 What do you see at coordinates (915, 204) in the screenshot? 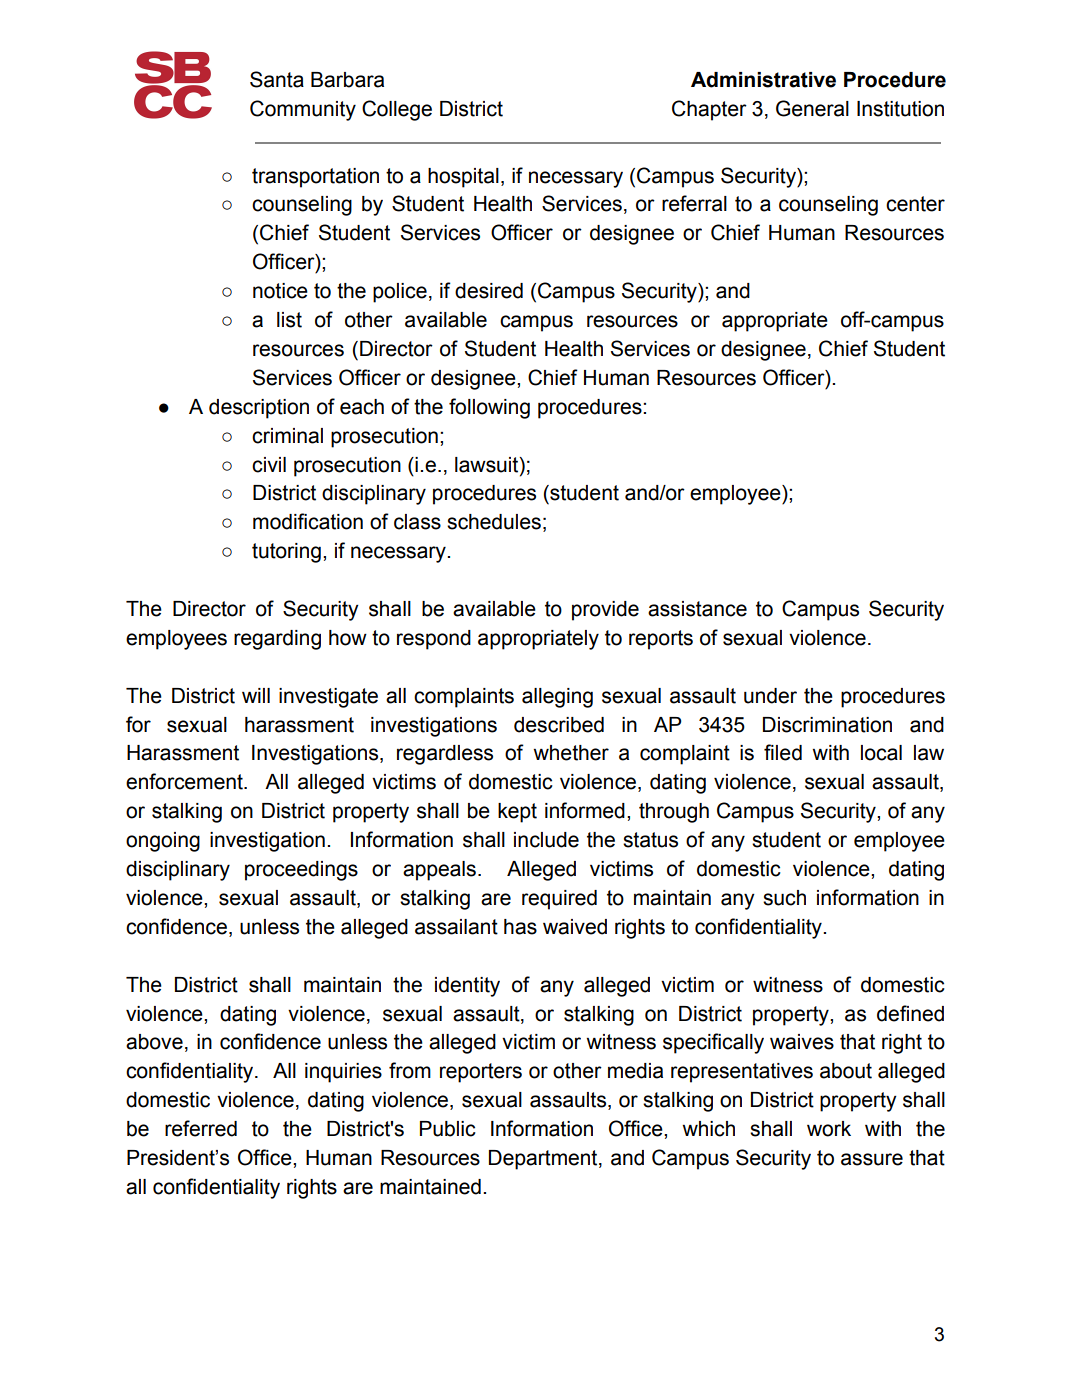
I see `center` at bounding box center [915, 204].
